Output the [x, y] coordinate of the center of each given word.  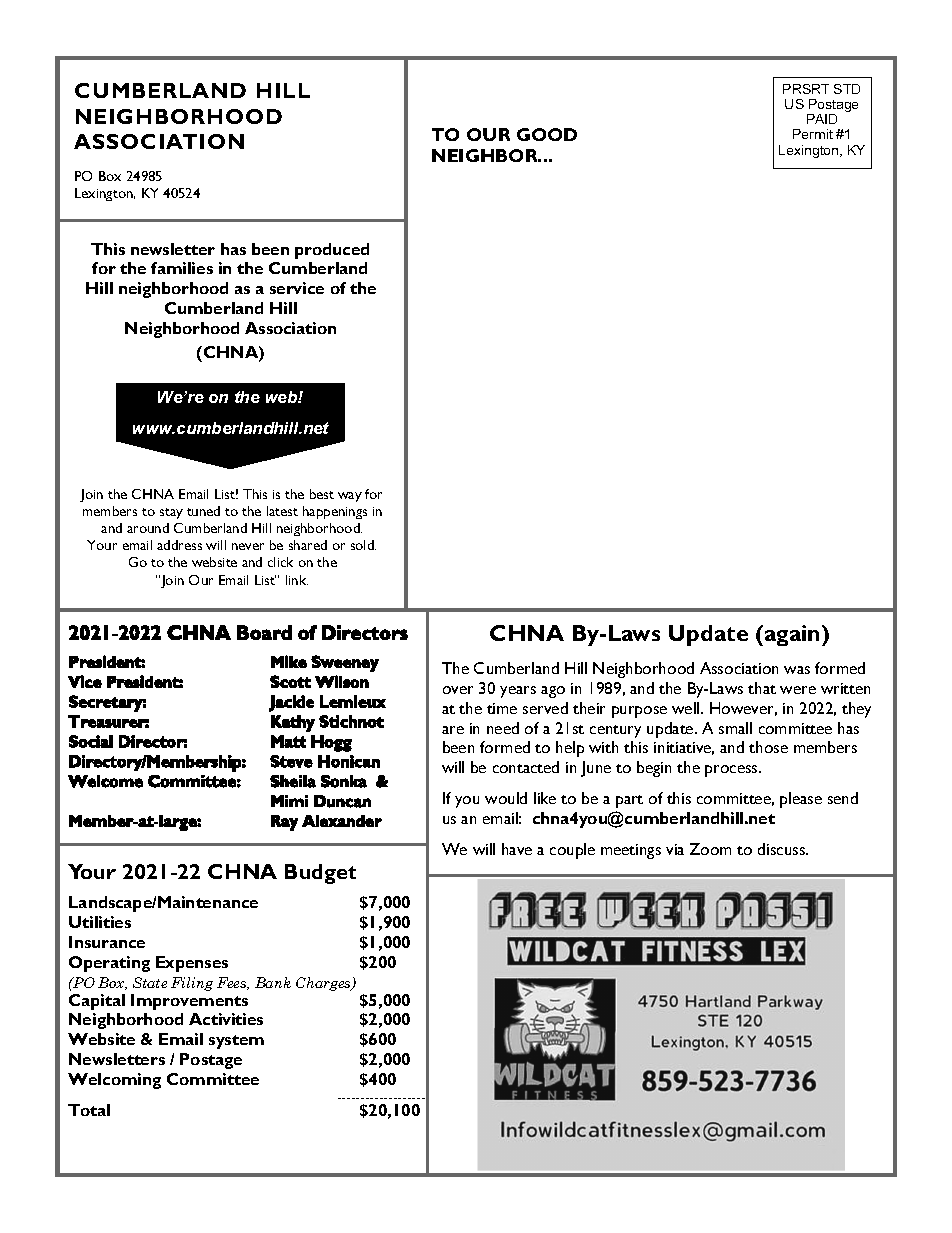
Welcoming [114, 1081]
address [179, 545]
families [182, 268]
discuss [783, 849]
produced [332, 251]
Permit [813, 134]
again [792, 635]
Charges [324, 984]
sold [363, 545]
